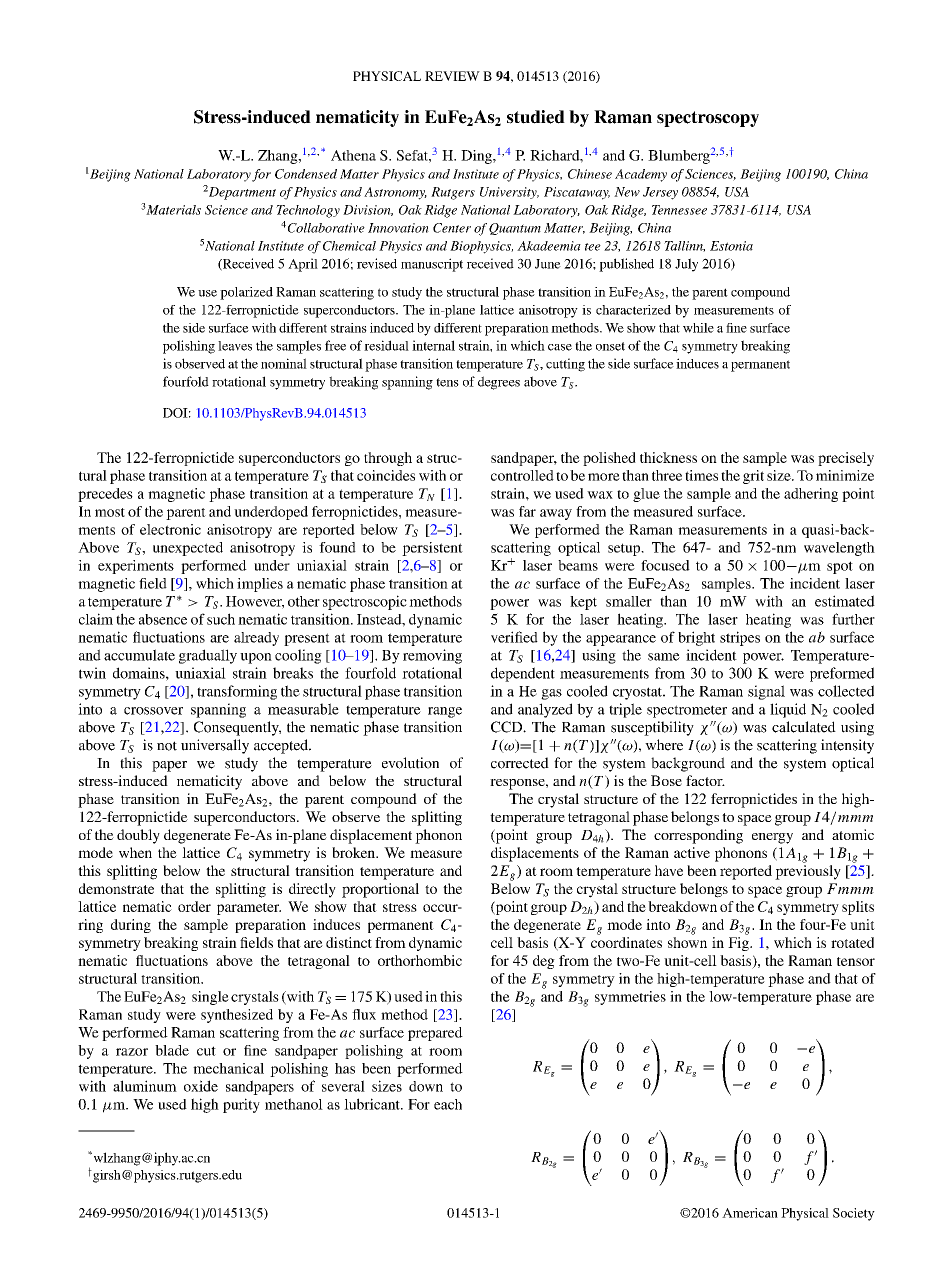 Image resolution: width=952 pixels, height=1270 pixels. What do you see at coordinates (708, 119) in the screenshot?
I see `spectroscopy` at bounding box center [708, 119].
